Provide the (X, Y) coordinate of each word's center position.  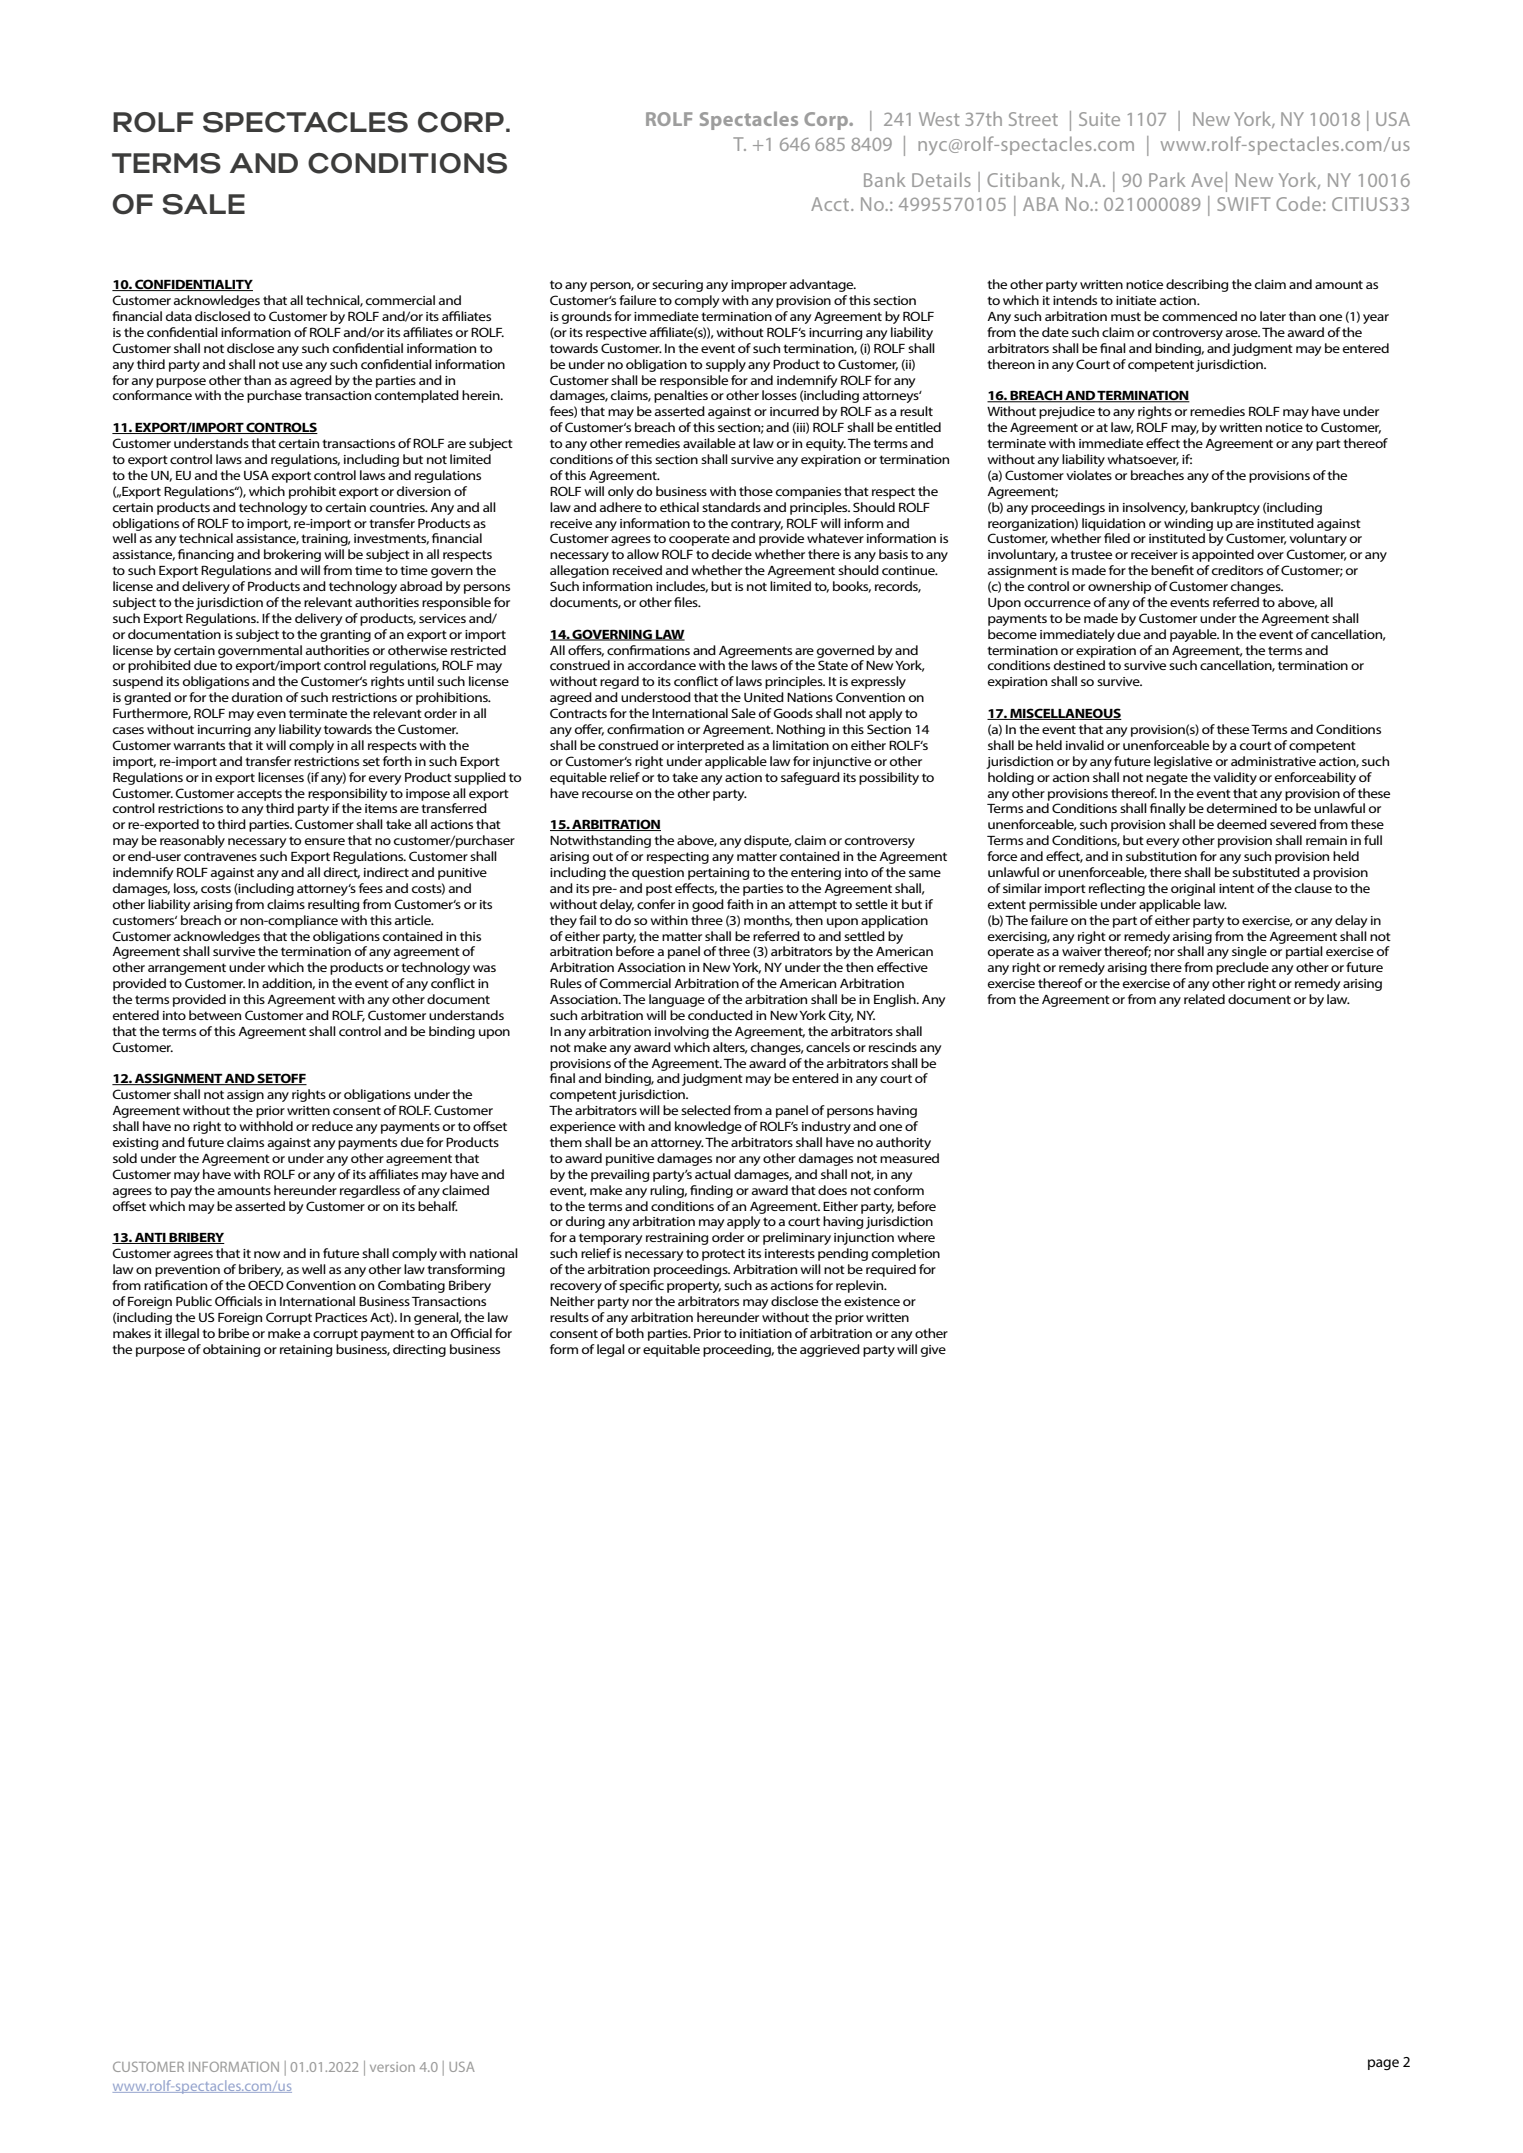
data (179, 316)
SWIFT (1243, 204)
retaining (306, 1351)
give (933, 1351)
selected (706, 1110)
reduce (332, 1126)
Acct (831, 204)
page (1383, 2064)
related (1204, 999)
